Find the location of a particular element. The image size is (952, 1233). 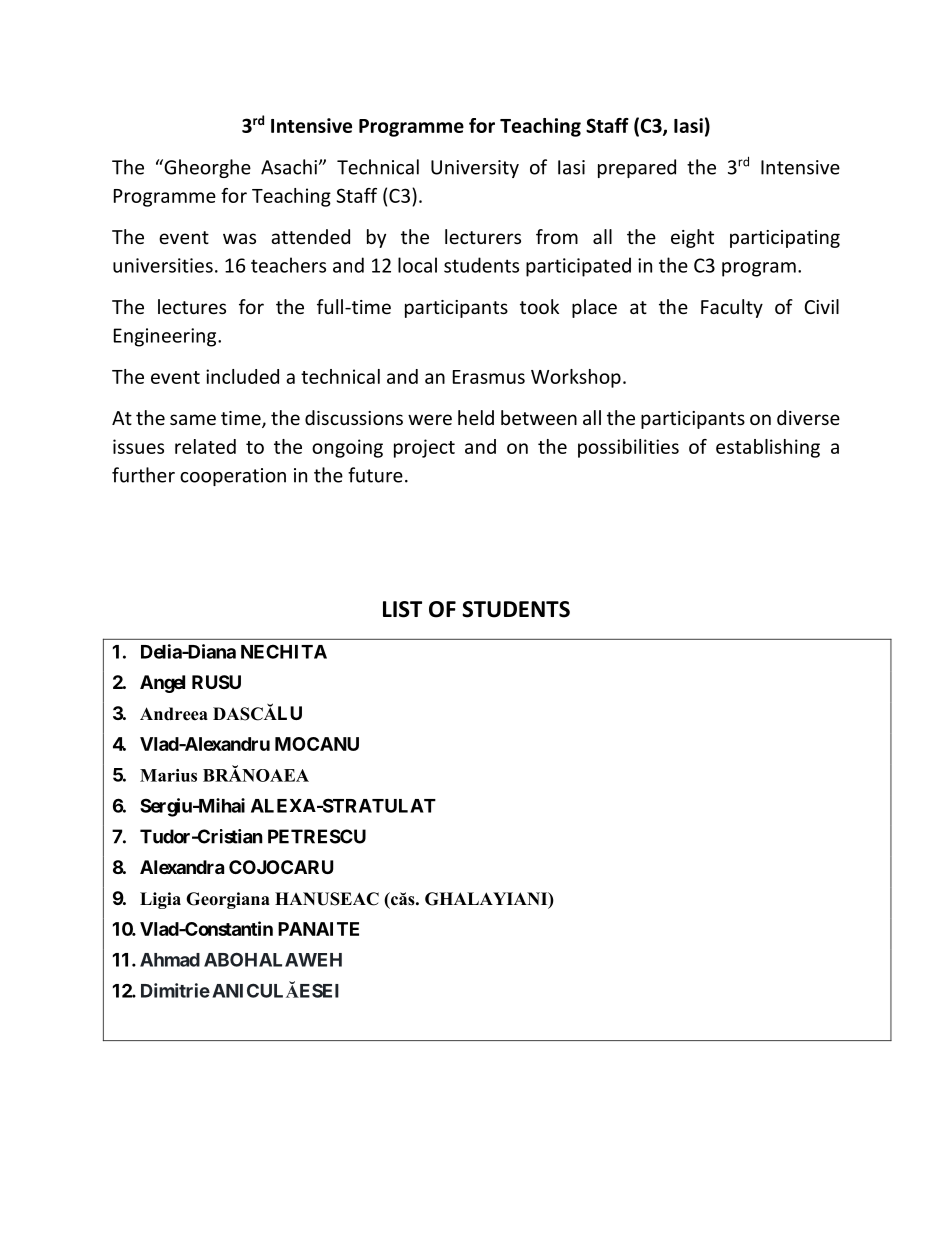

cooperation is located at coordinates (233, 477).
